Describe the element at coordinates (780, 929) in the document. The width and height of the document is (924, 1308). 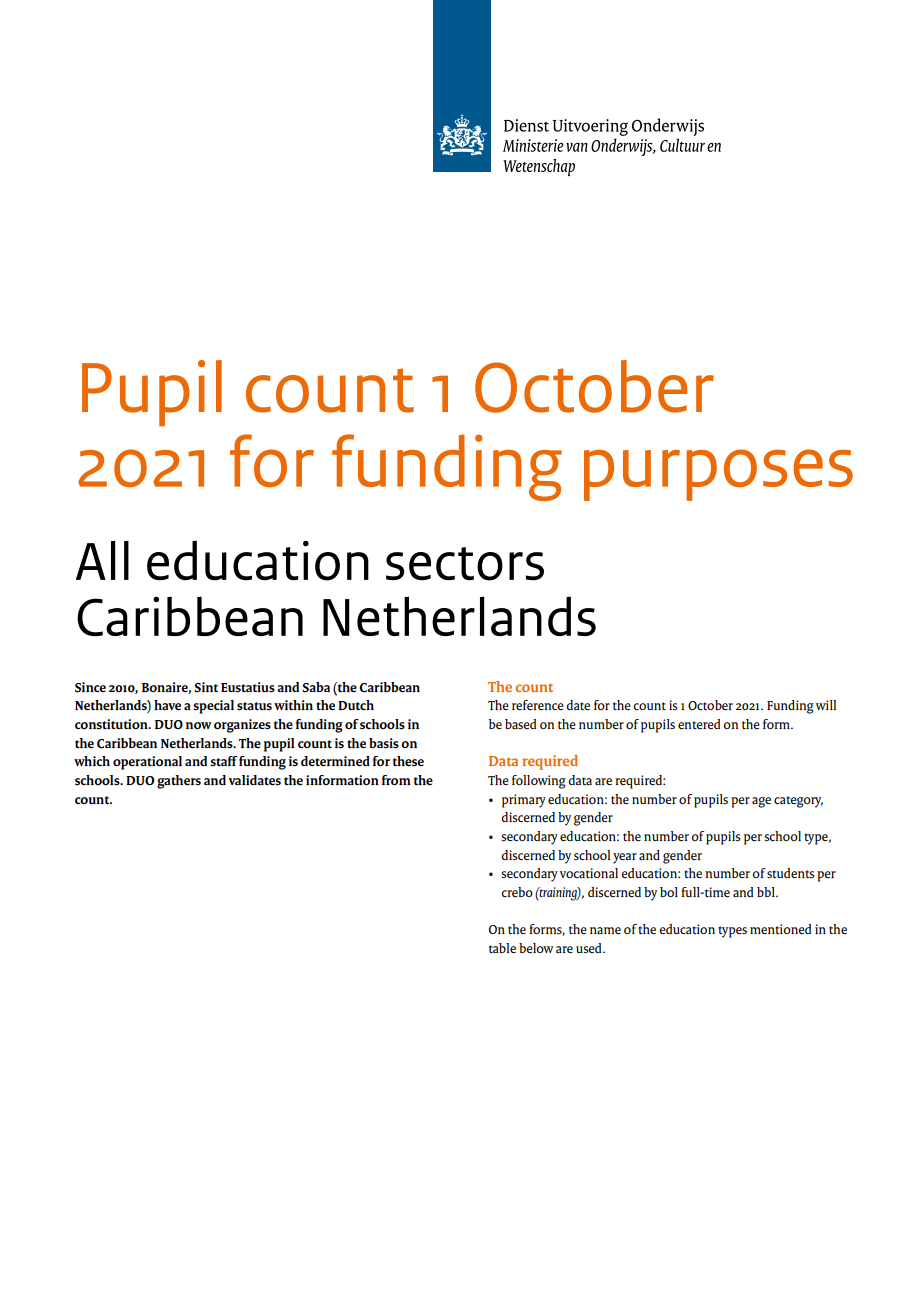
I see `mentioned` at that location.
